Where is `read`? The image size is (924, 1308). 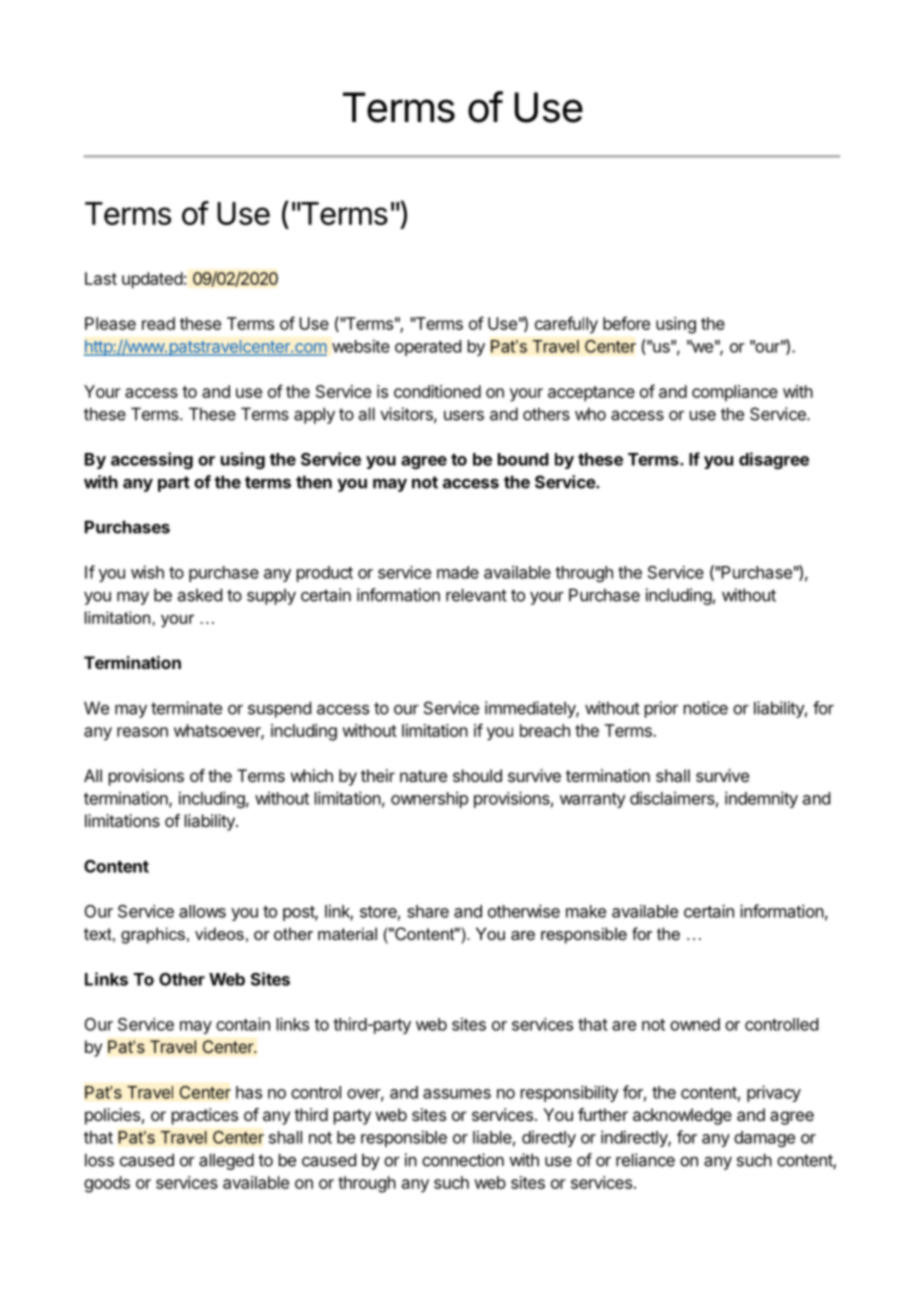 read is located at coordinates (158, 323).
